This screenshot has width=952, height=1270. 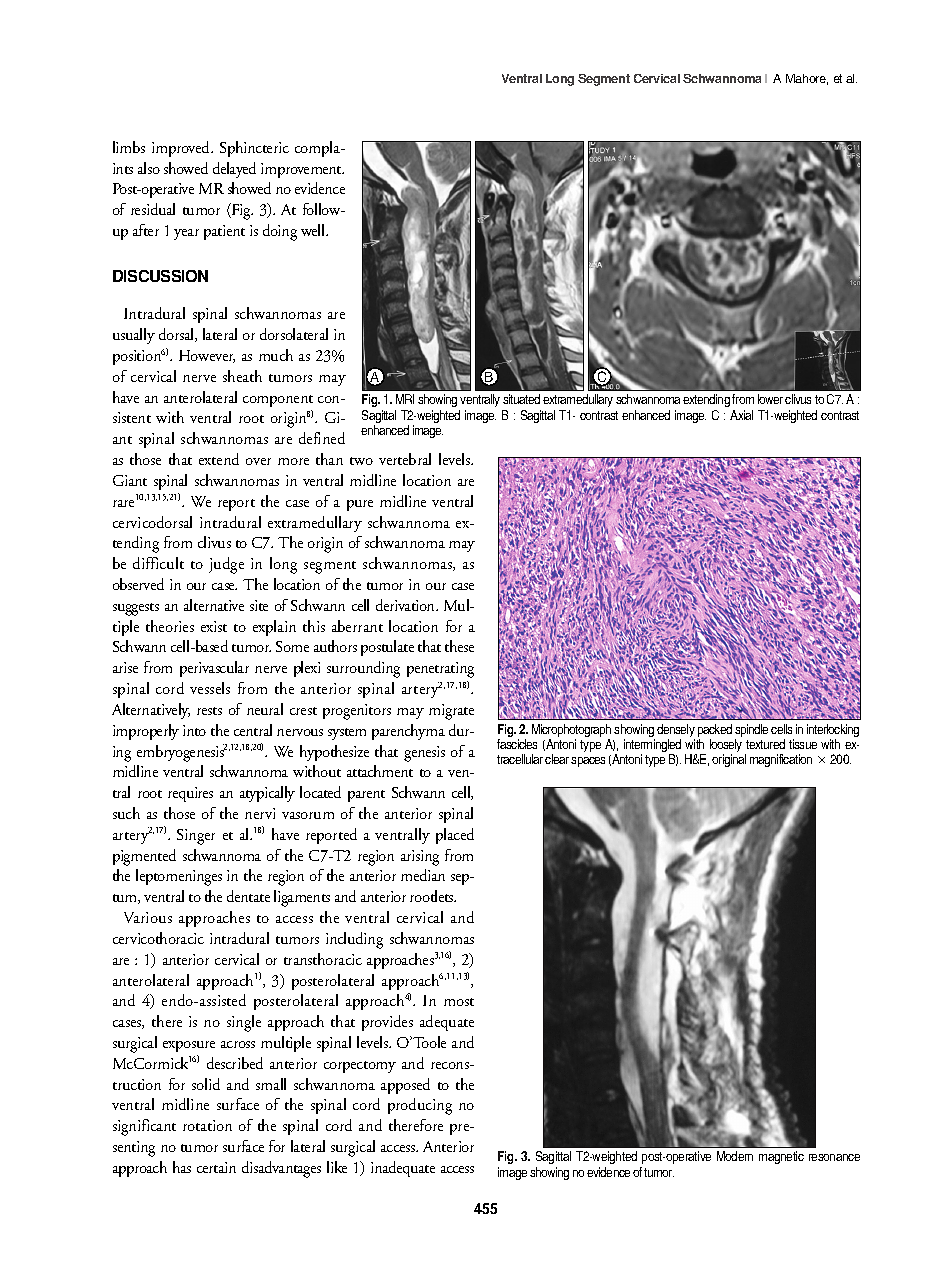 What do you see at coordinates (521, 399) in the screenshot?
I see `situated` at bounding box center [521, 399].
